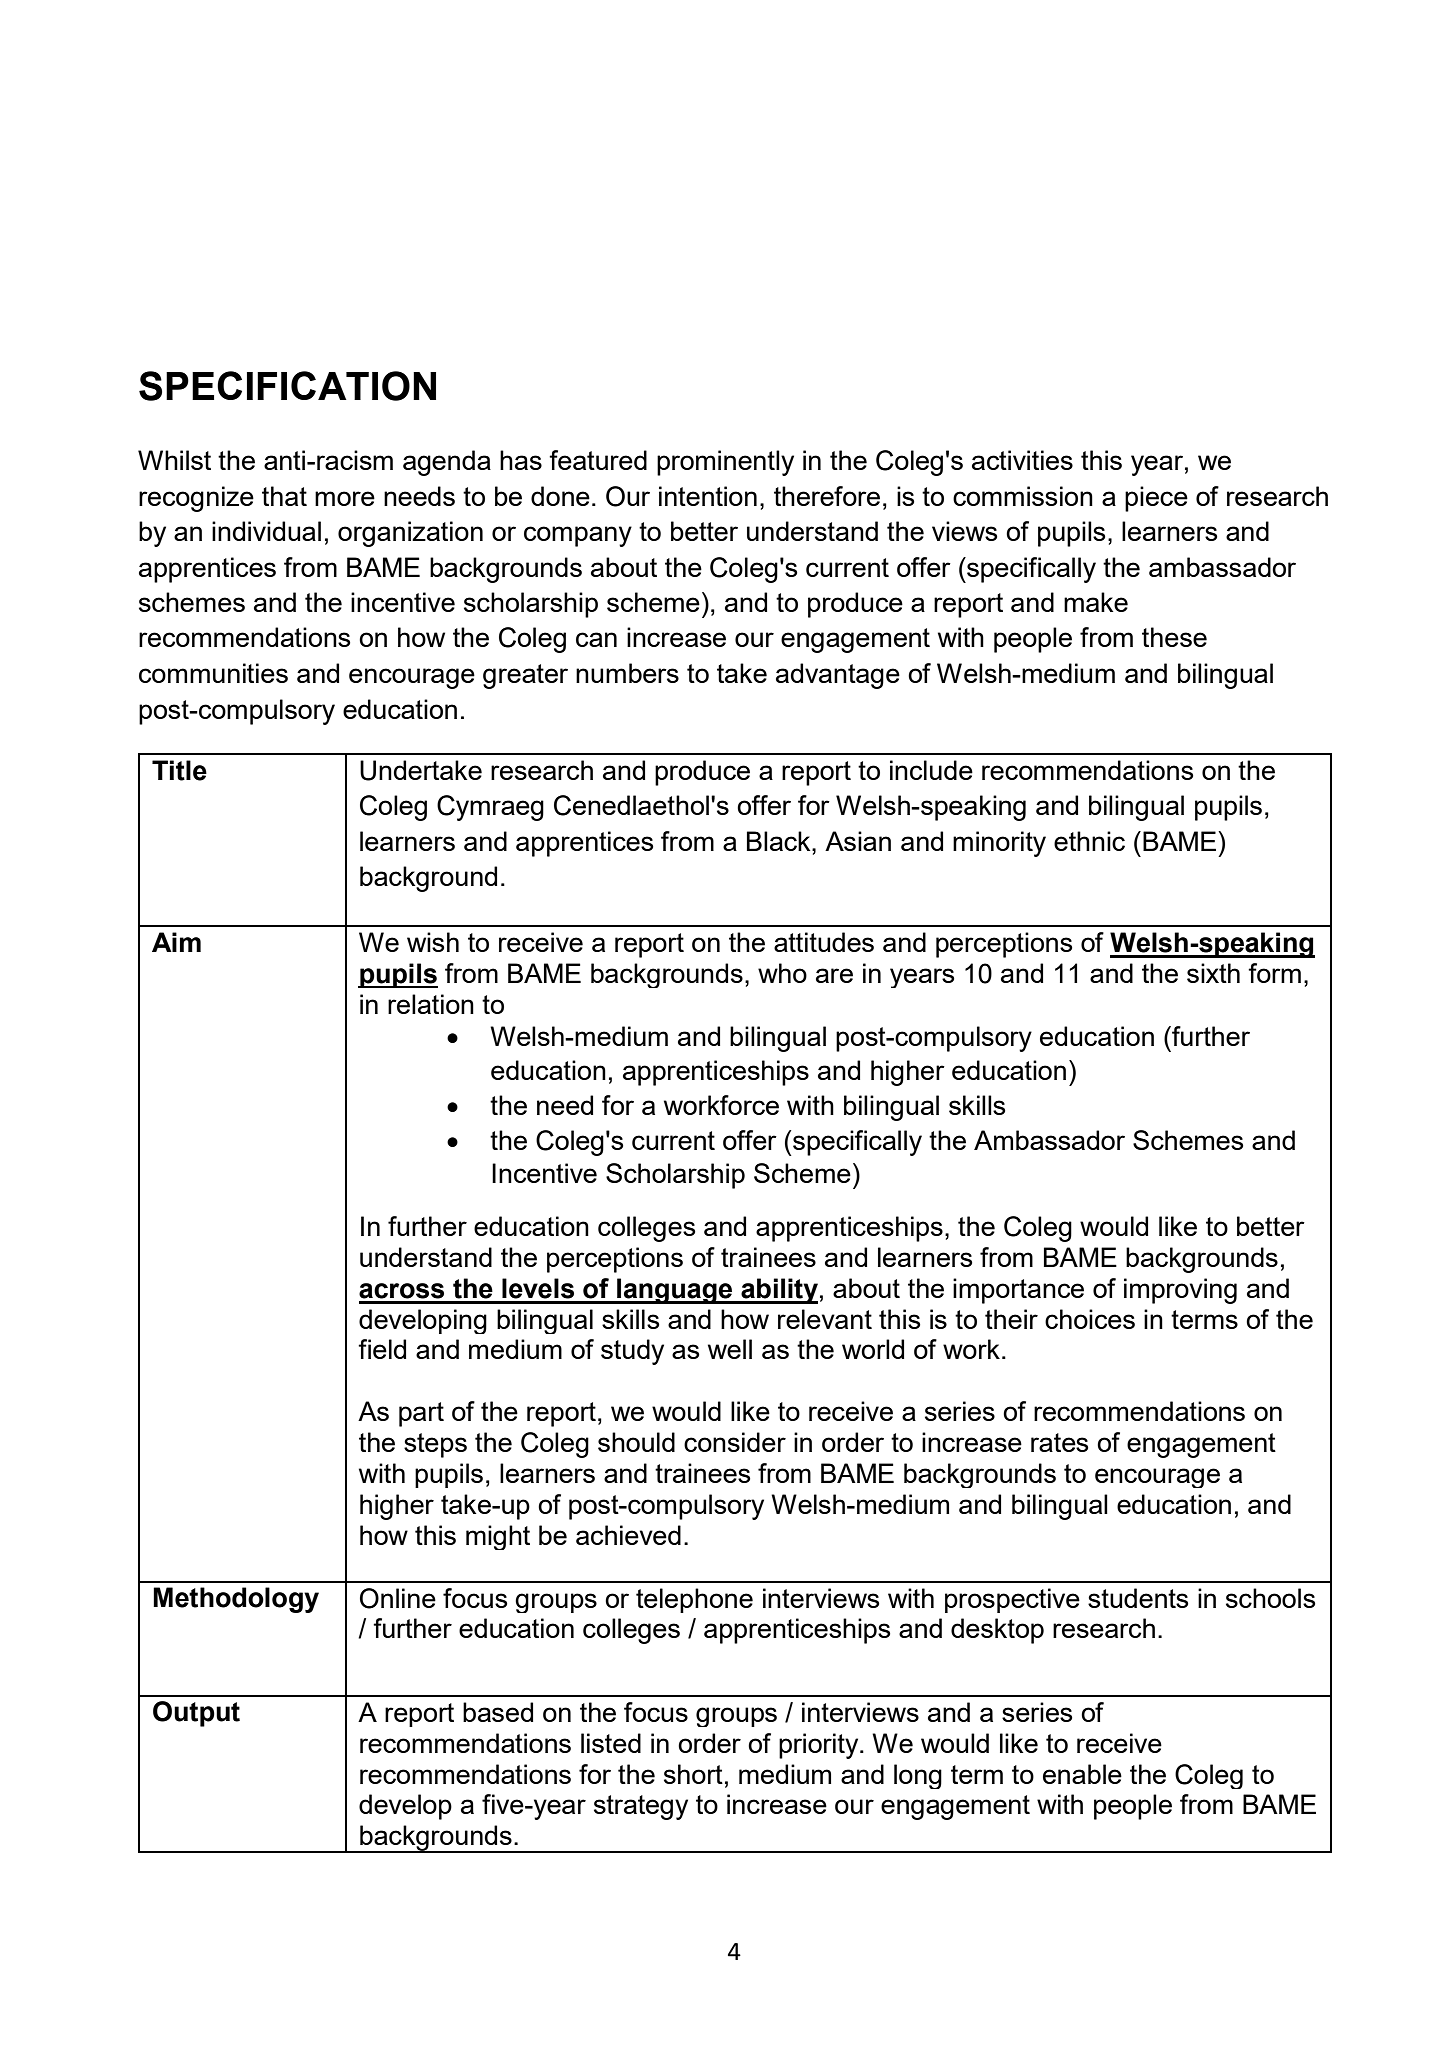  What do you see at coordinates (1213, 973) in the image?
I see `sixth` at bounding box center [1213, 973].
